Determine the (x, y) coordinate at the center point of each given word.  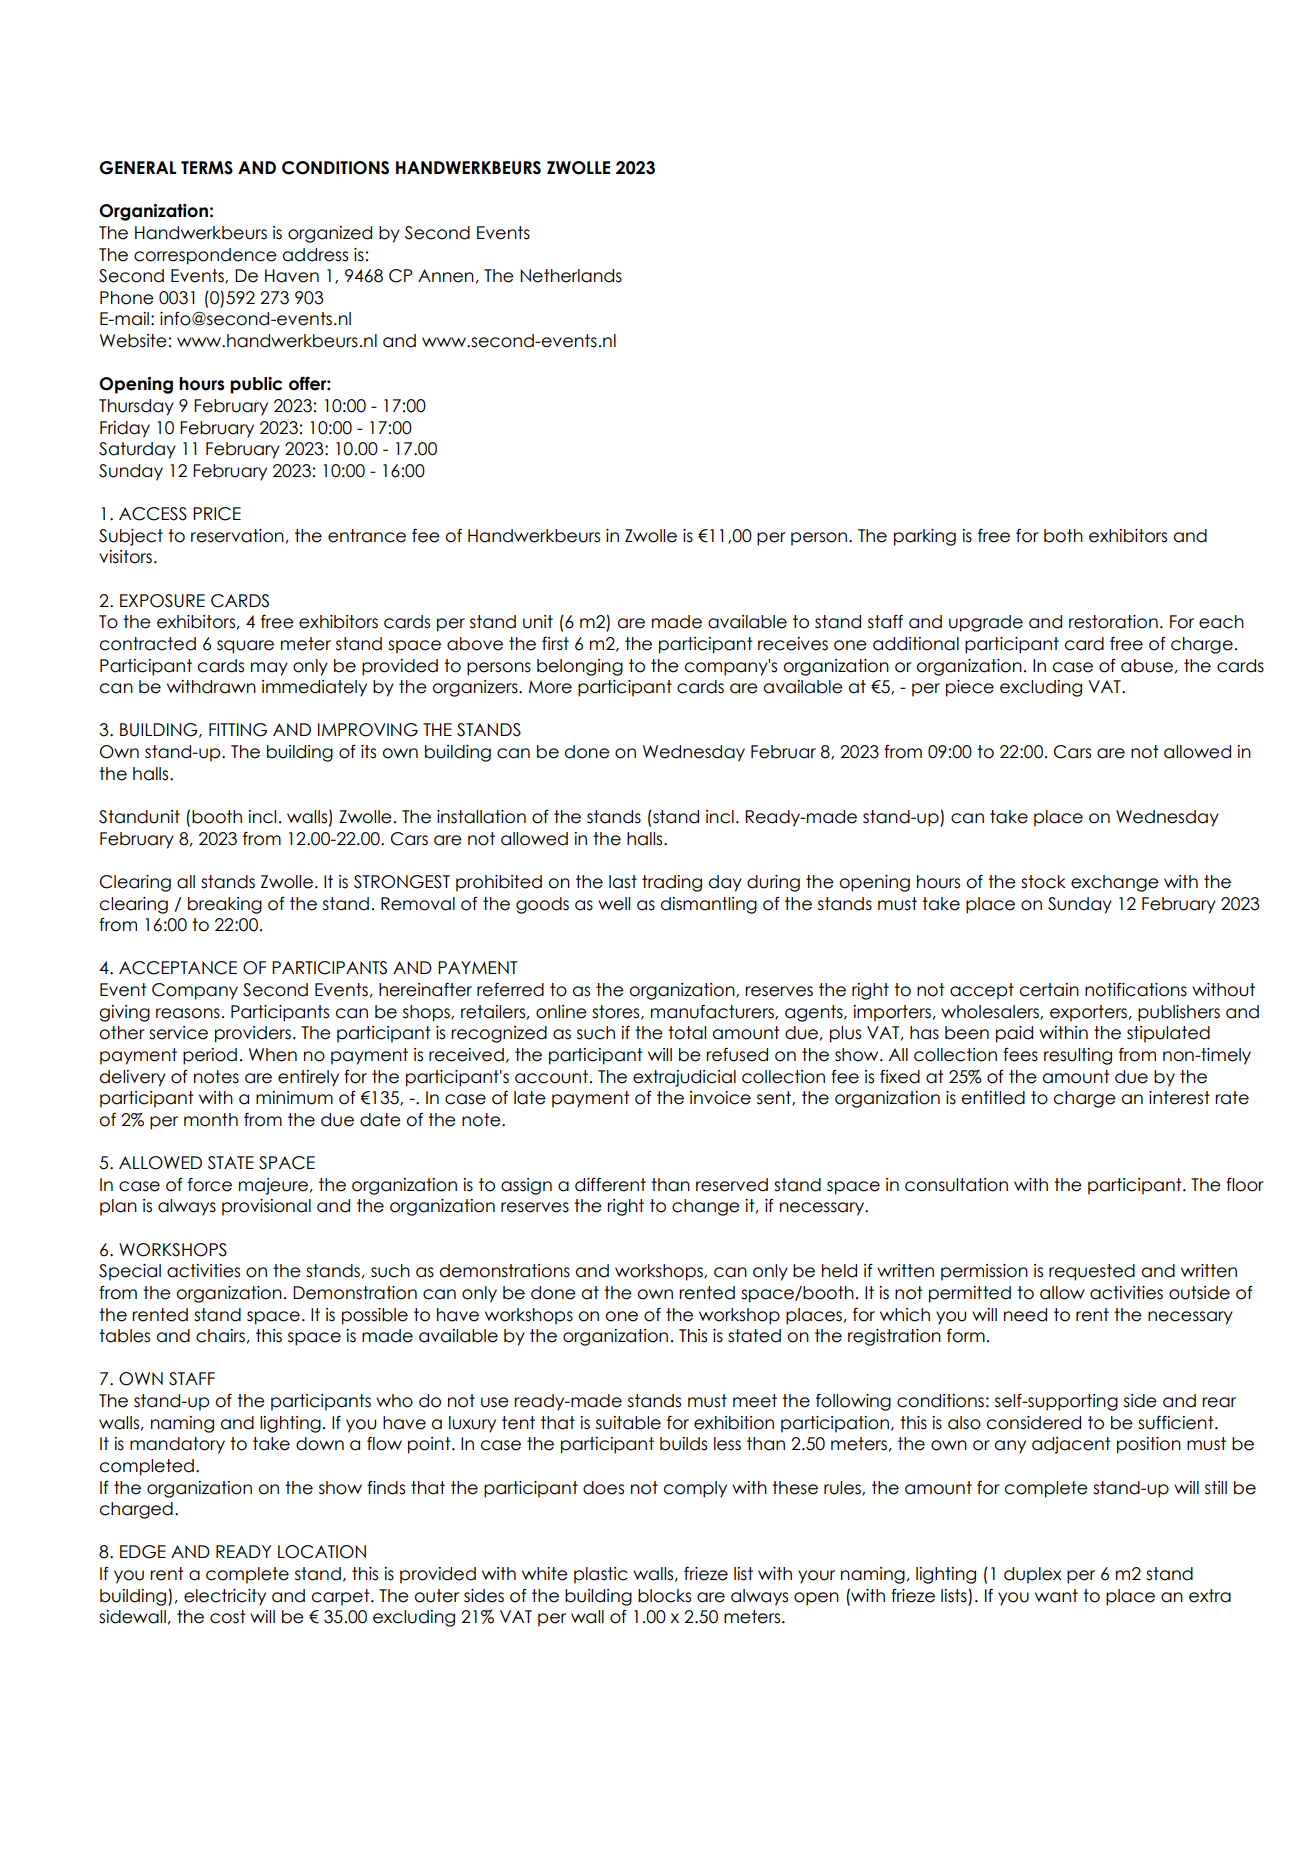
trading (672, 883)
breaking (225, 905)
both (1063, 536)
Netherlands (571, 276)
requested (1092, 1272)
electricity (225, 1597)
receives (793, 644)
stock (1043, 882)
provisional (266, 1207)
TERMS (207, 168)
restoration (1113, 622)
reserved (732, 1185)
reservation (237, 536)
